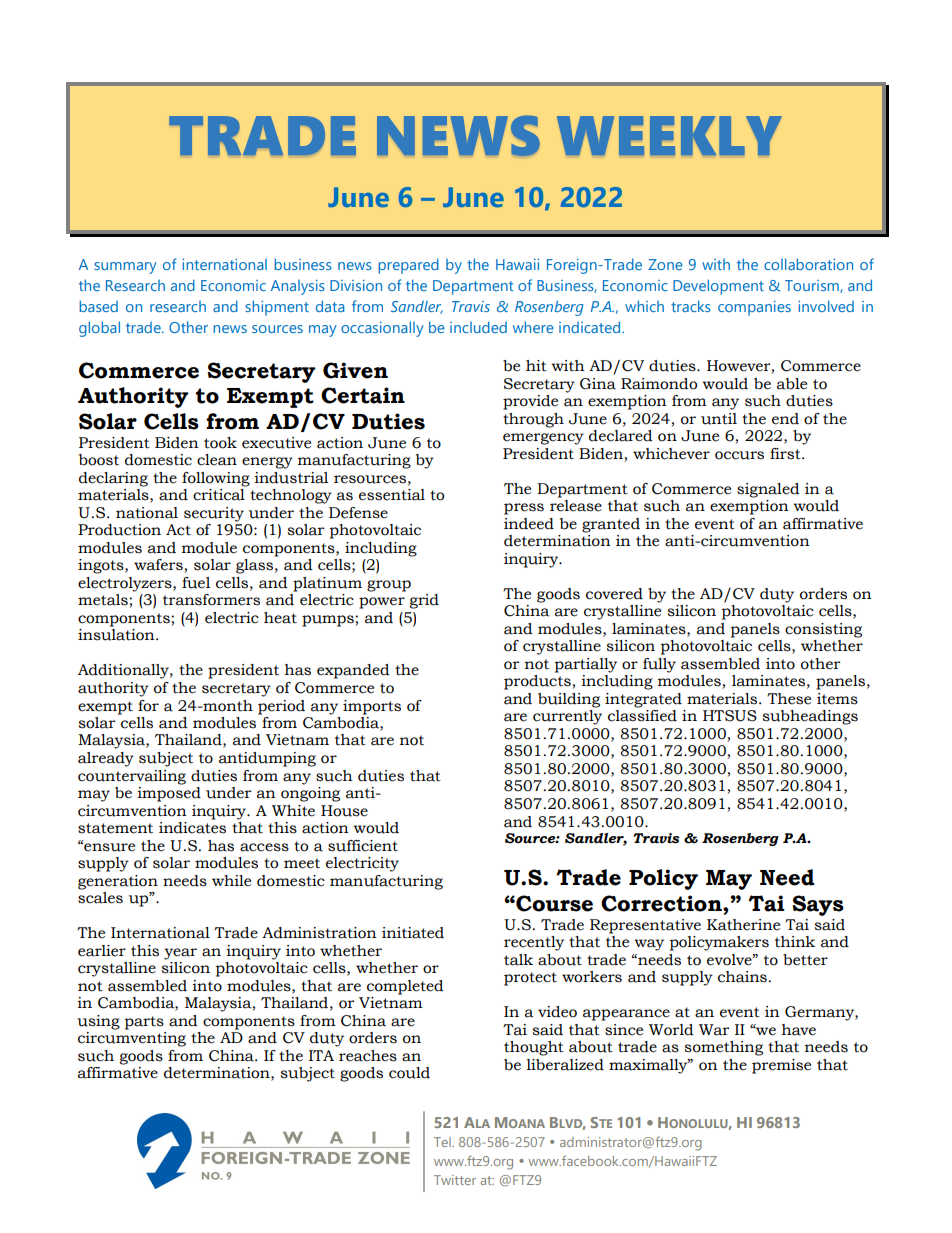 This document has width=952, height=1233. Describe the element at coordinates (413, 933) in the document. I see `initiated` at that location.
